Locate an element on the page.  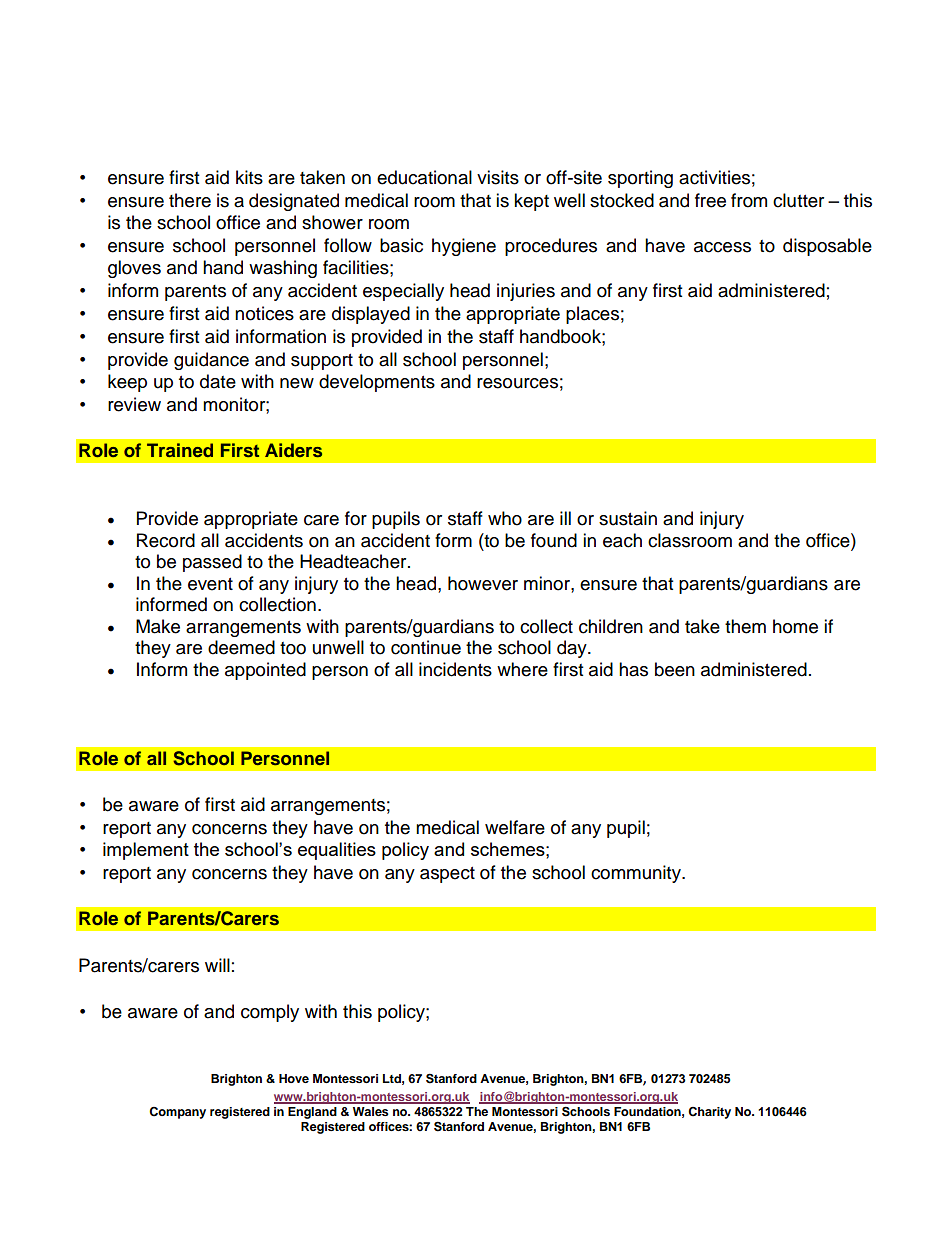
aspect is located at coordinates (447, 875).
